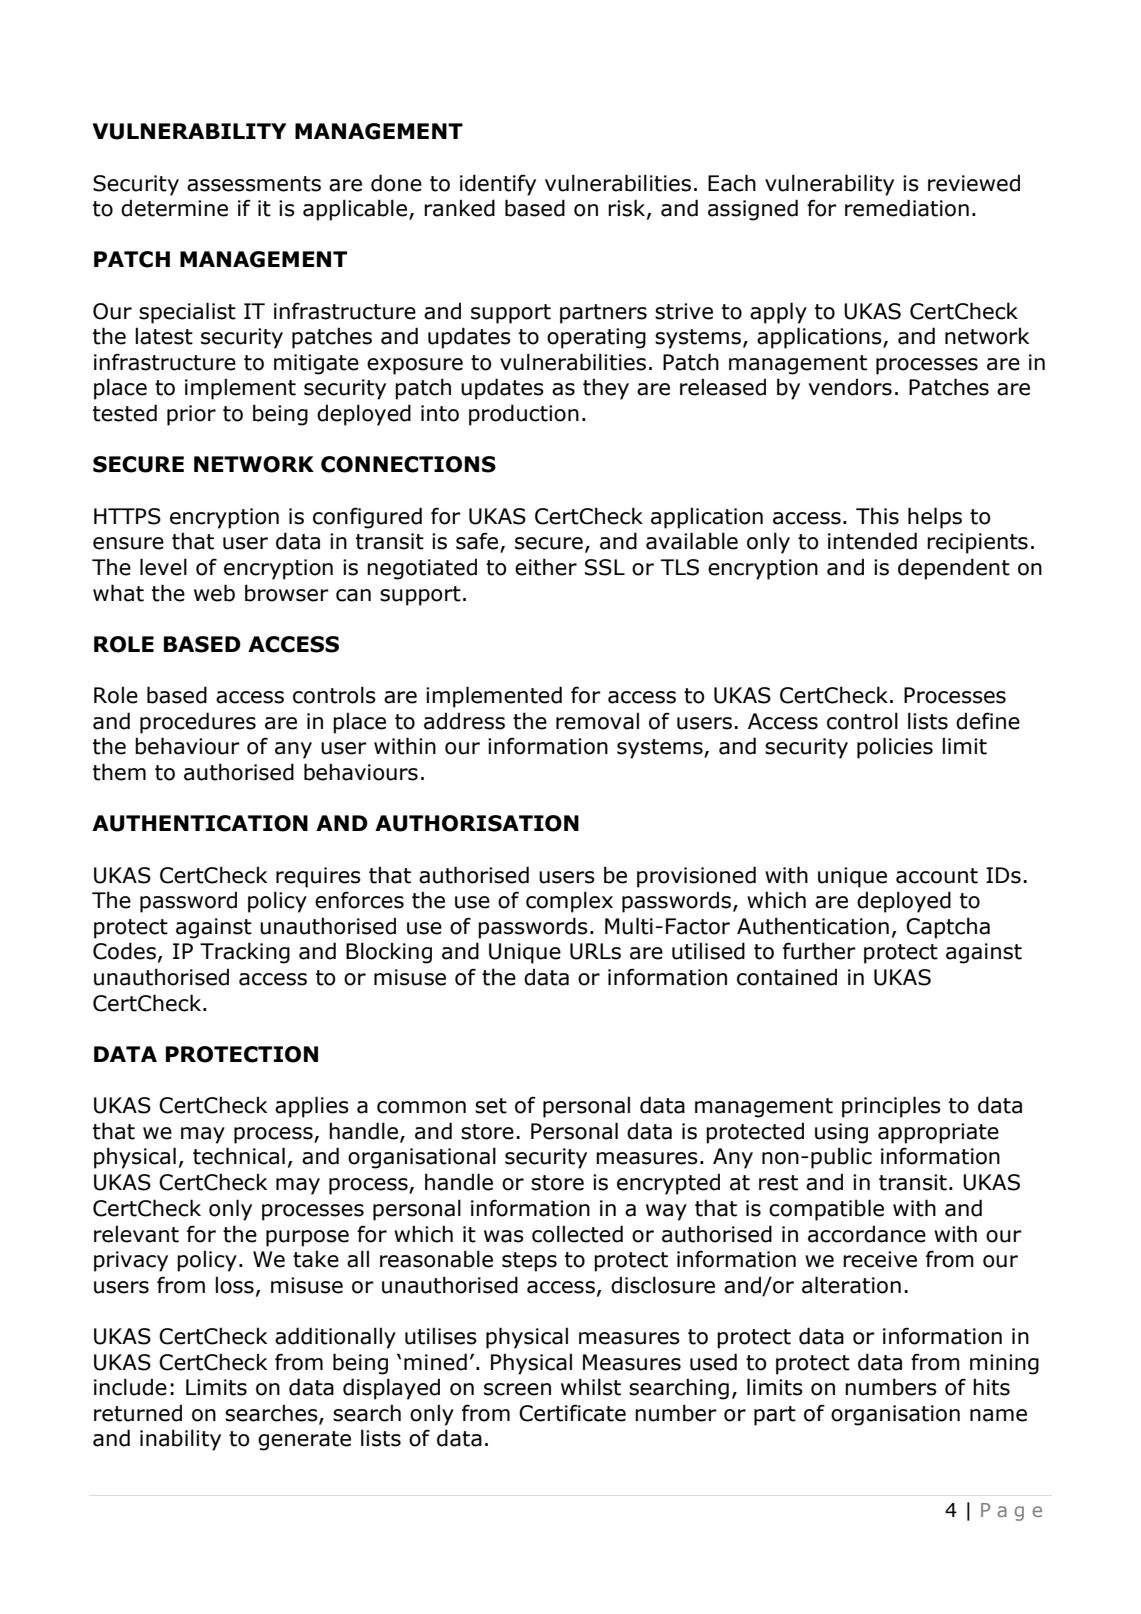 The height and width of the document is (1614, 1141). Describe the element at coordinates (628, 209) in the document. I see `risk` at that location.
